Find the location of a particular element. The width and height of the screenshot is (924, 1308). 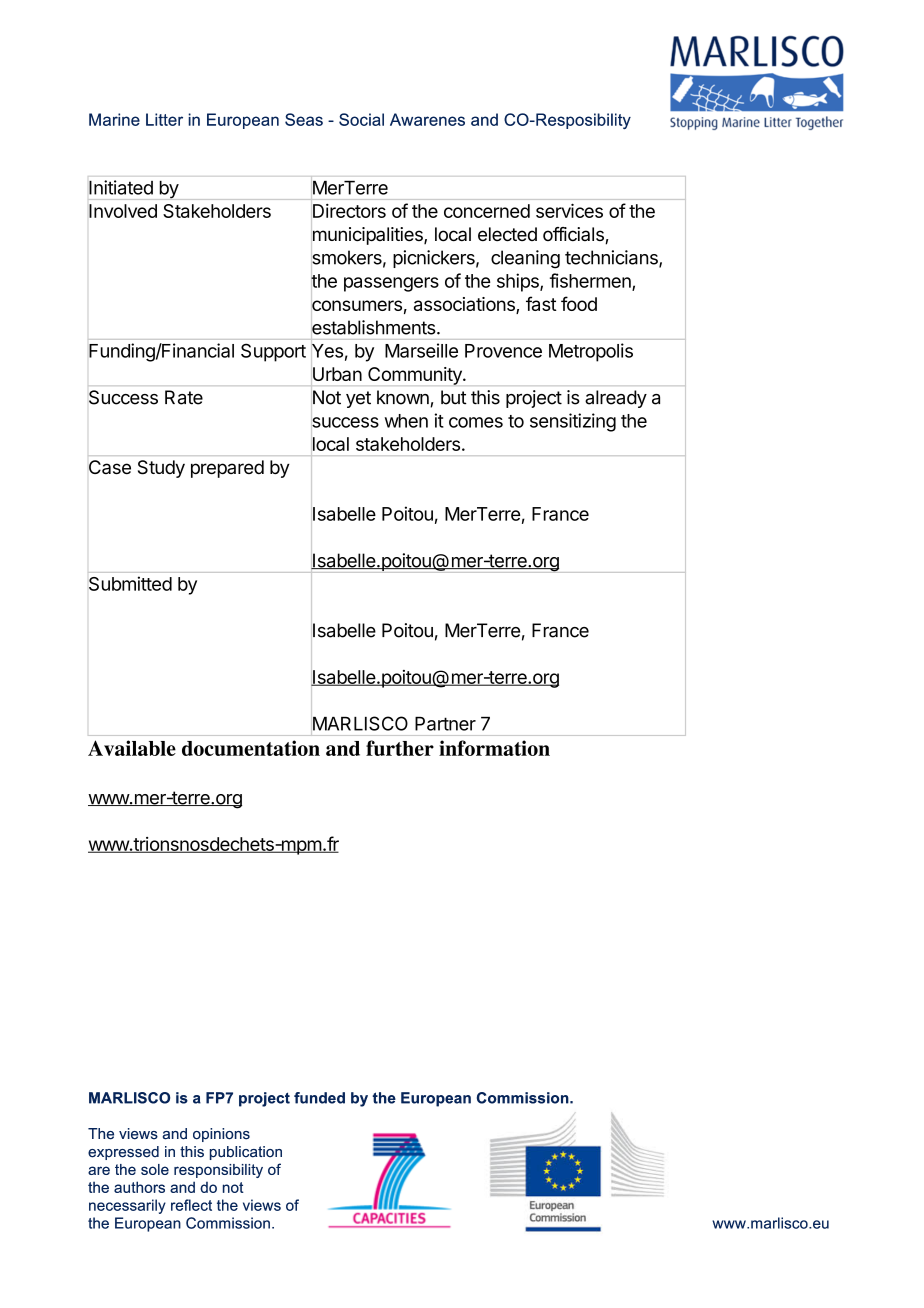

Study is located at coordinates (161, 469).
